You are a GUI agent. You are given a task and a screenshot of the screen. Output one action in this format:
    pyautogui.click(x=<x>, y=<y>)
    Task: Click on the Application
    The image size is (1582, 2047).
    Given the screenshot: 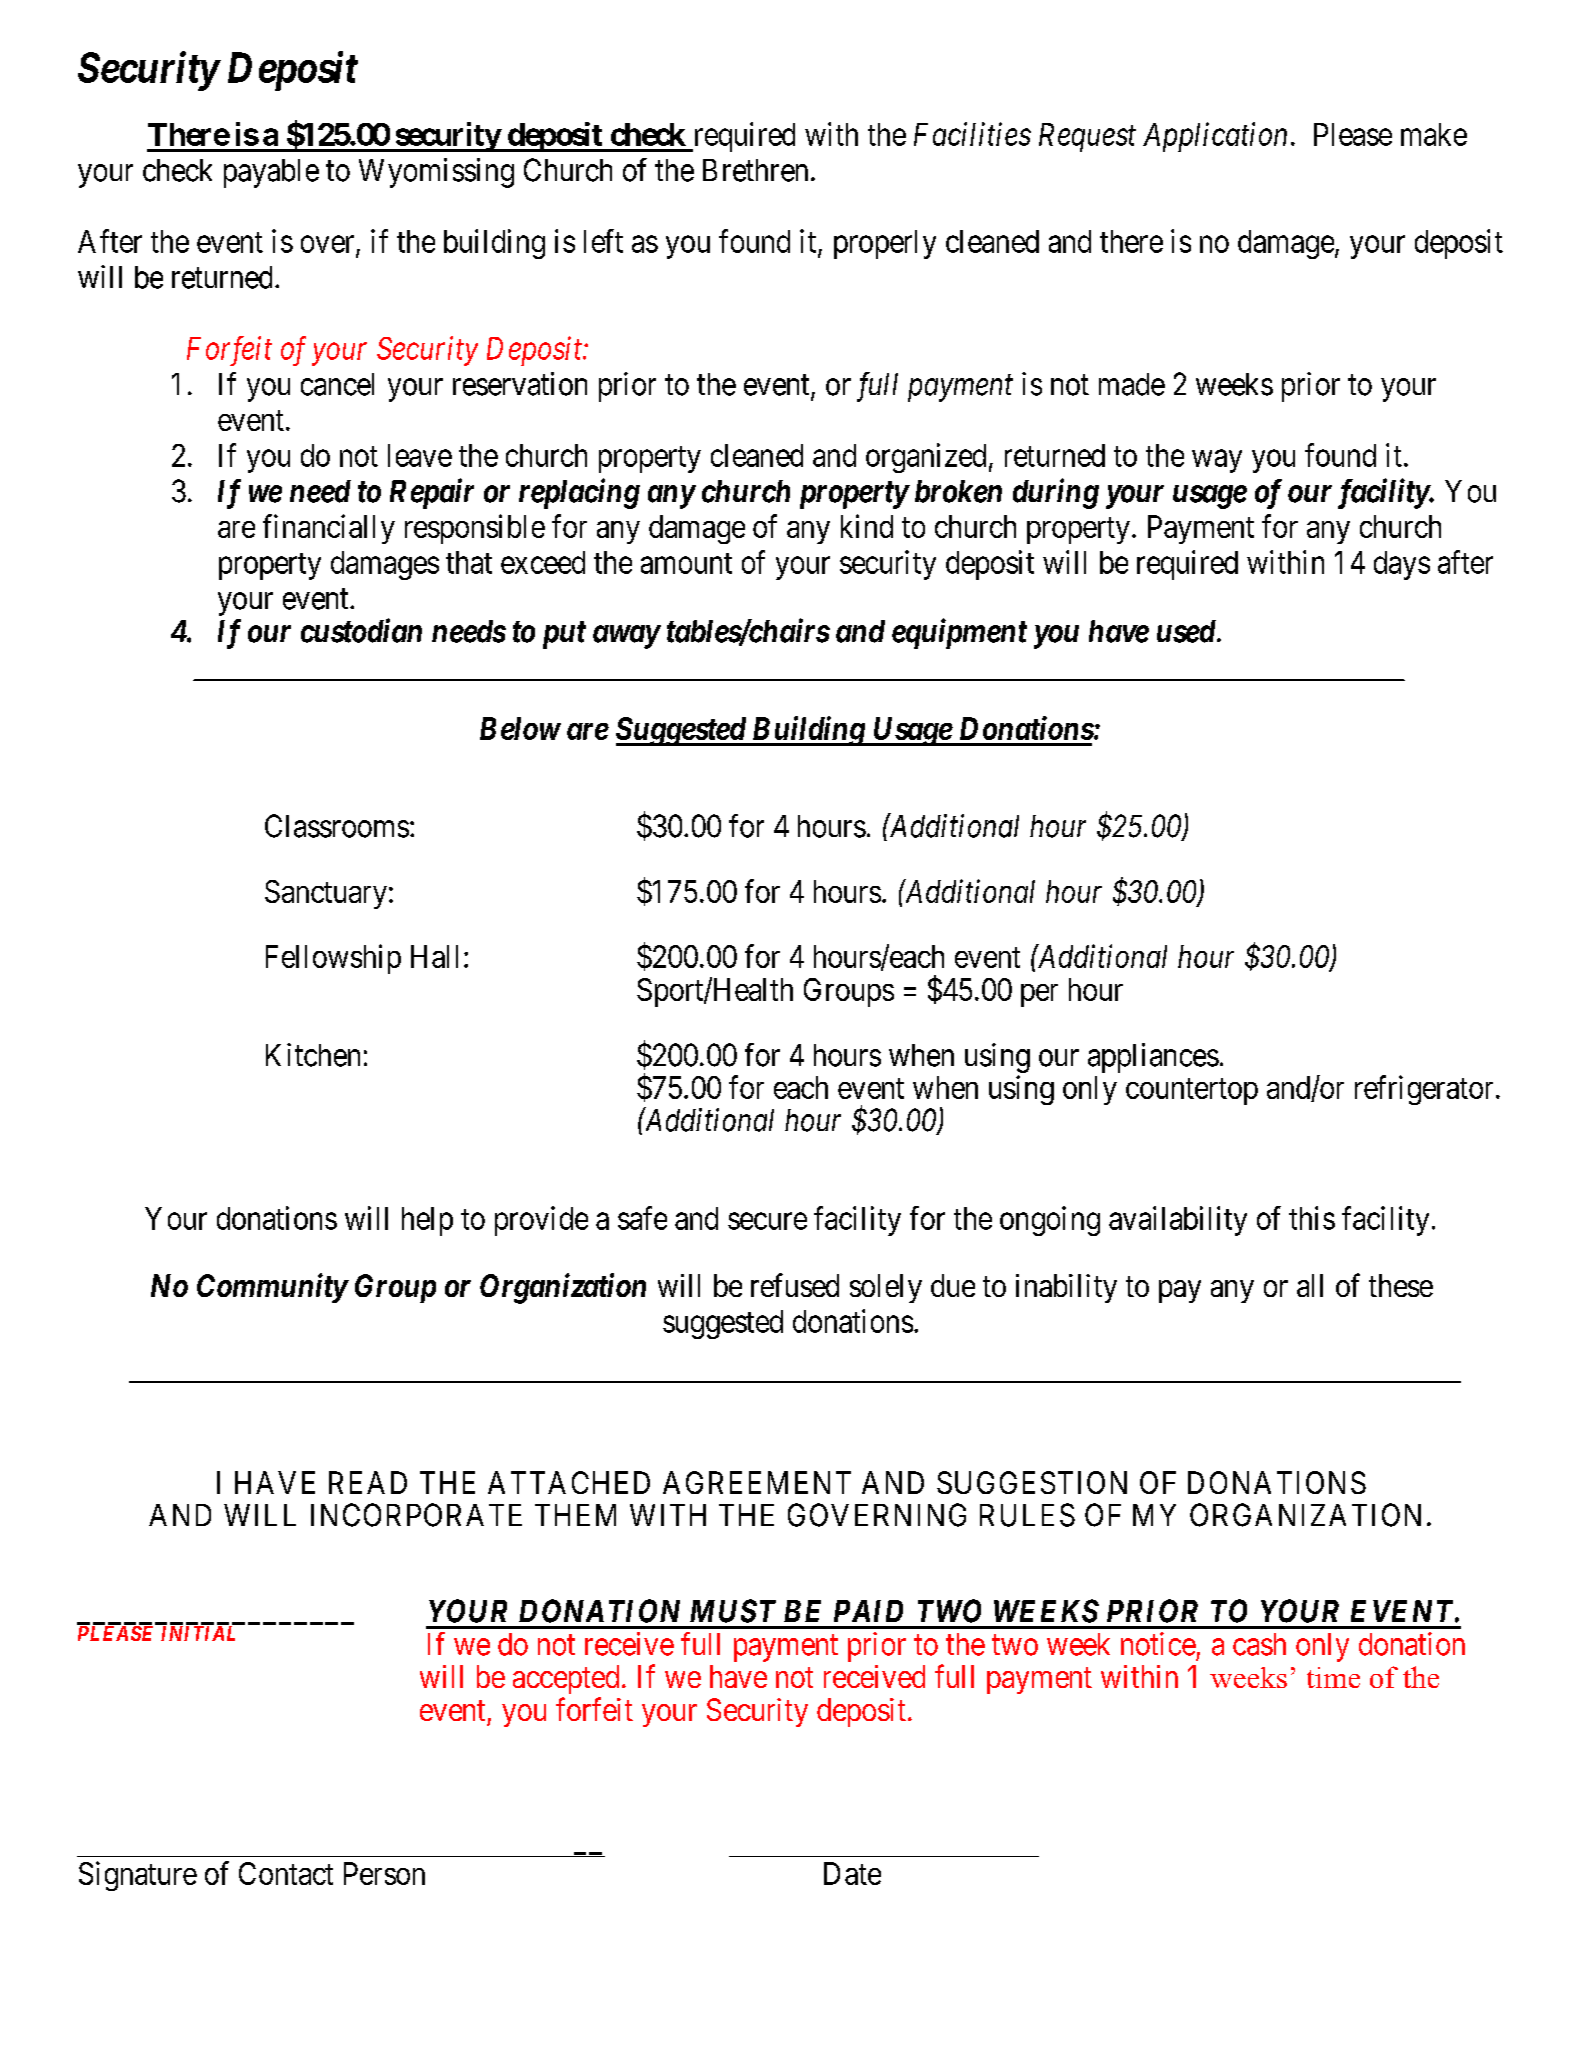 What is the action you would take?
    pyautogui.click(x=1215, y=137)
